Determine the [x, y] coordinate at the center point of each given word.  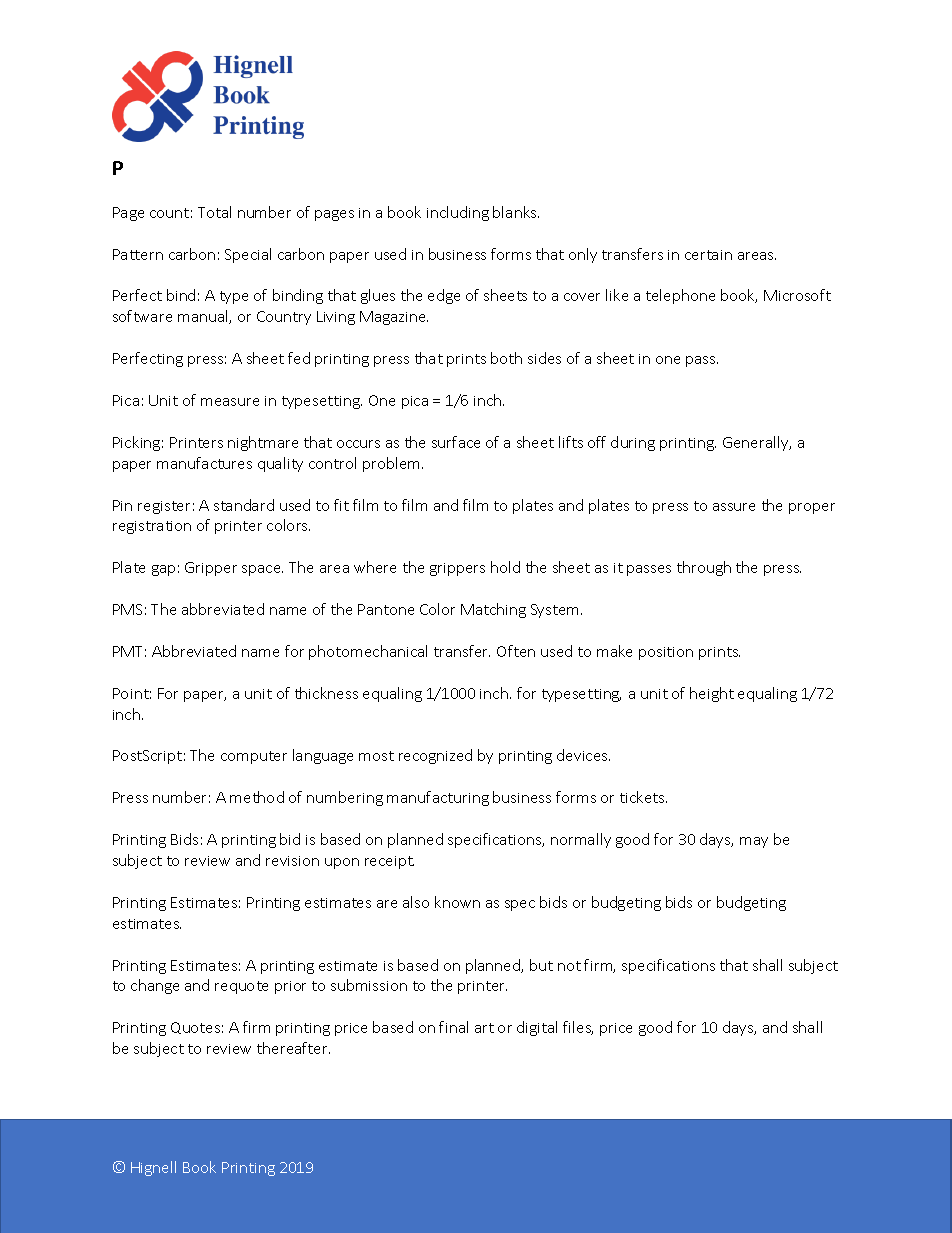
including [458, 213]
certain [708, 255]
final [453, 1027]
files [578, 1028]
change [155, 986]
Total [214, 212]
